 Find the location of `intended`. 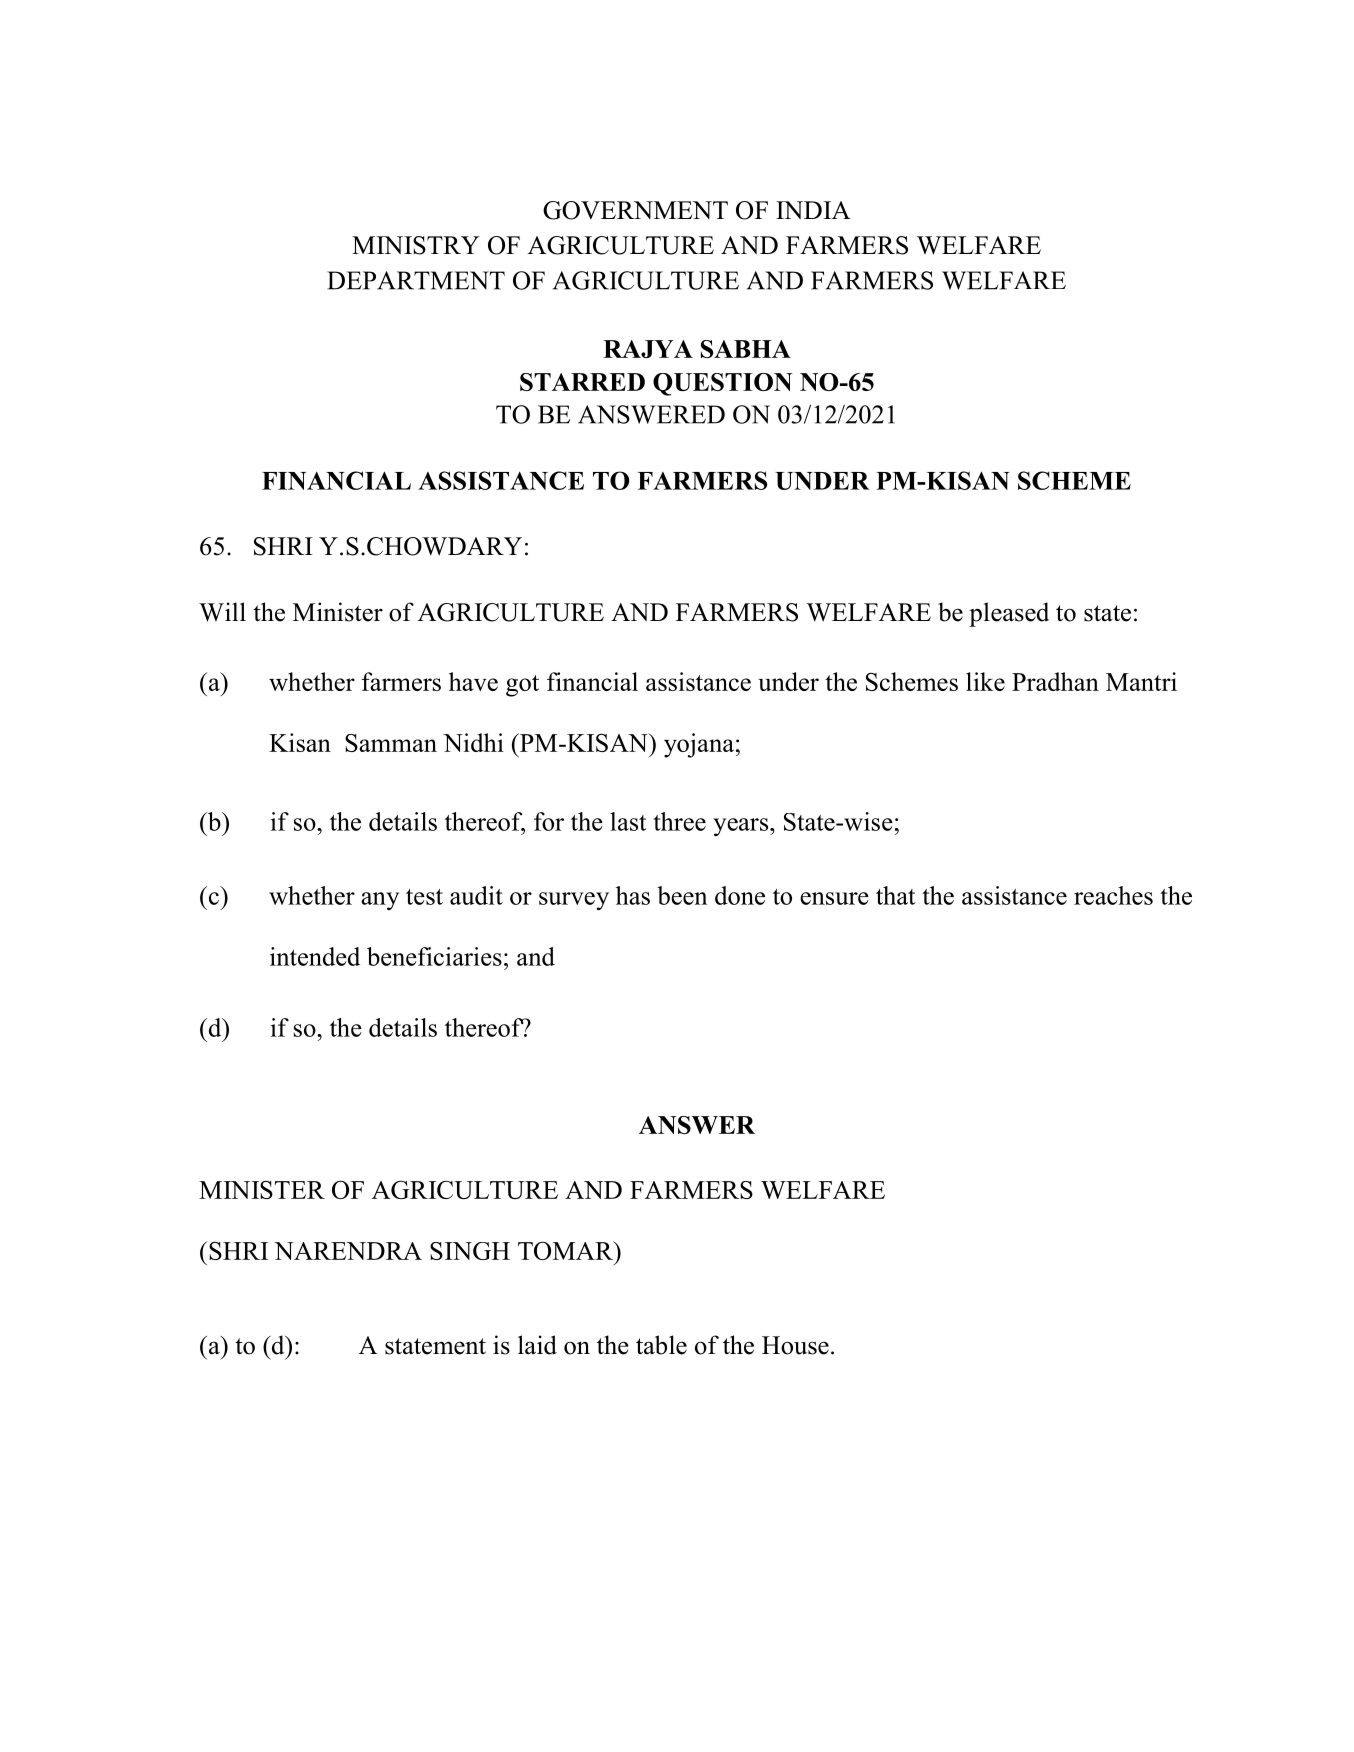

intended is located at coordinates (315, 956).
